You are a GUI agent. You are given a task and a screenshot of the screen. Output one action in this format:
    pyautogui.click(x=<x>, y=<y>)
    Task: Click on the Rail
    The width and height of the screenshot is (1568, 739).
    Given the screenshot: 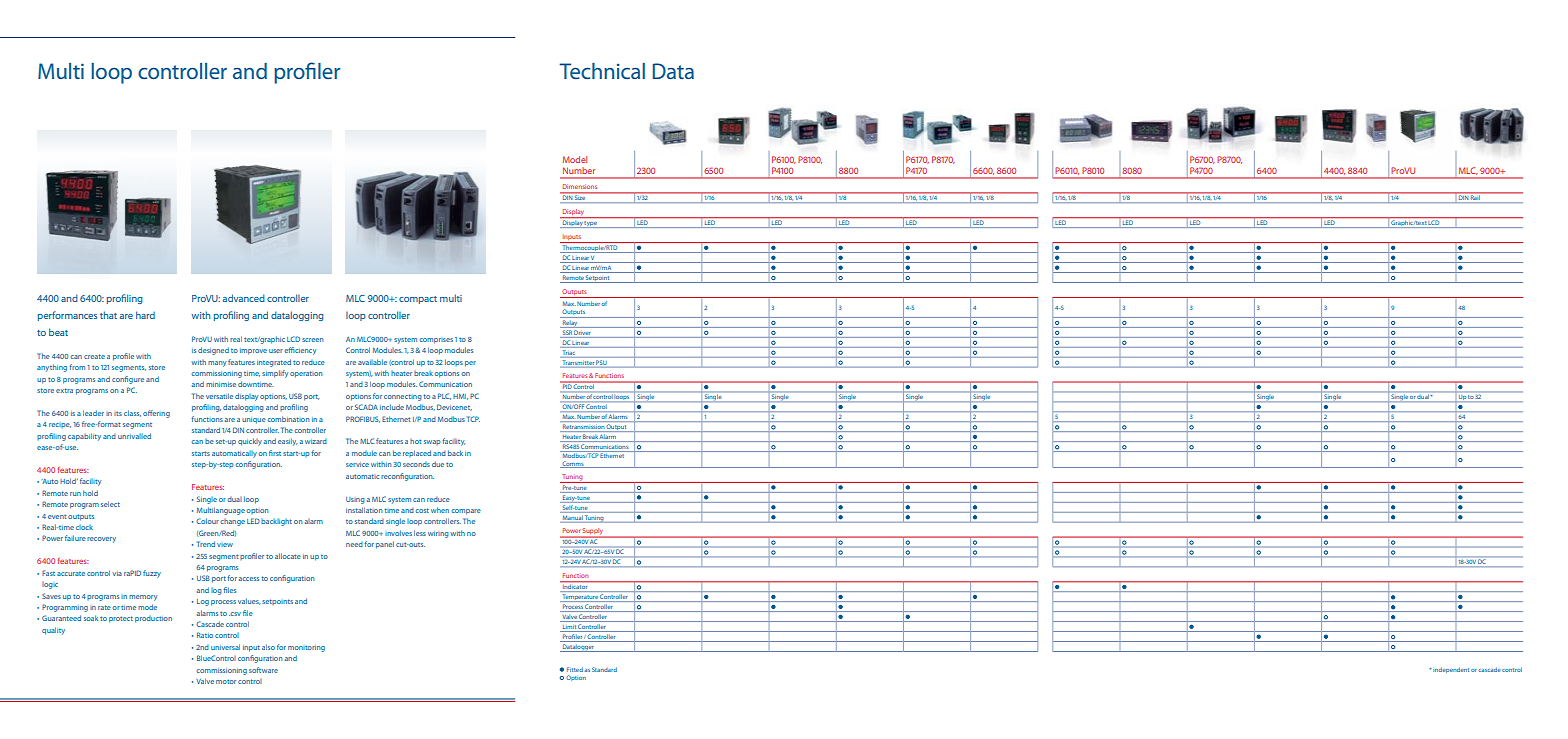 What is the action you would take?
    pyautogui.click(x=1475, y=197)
